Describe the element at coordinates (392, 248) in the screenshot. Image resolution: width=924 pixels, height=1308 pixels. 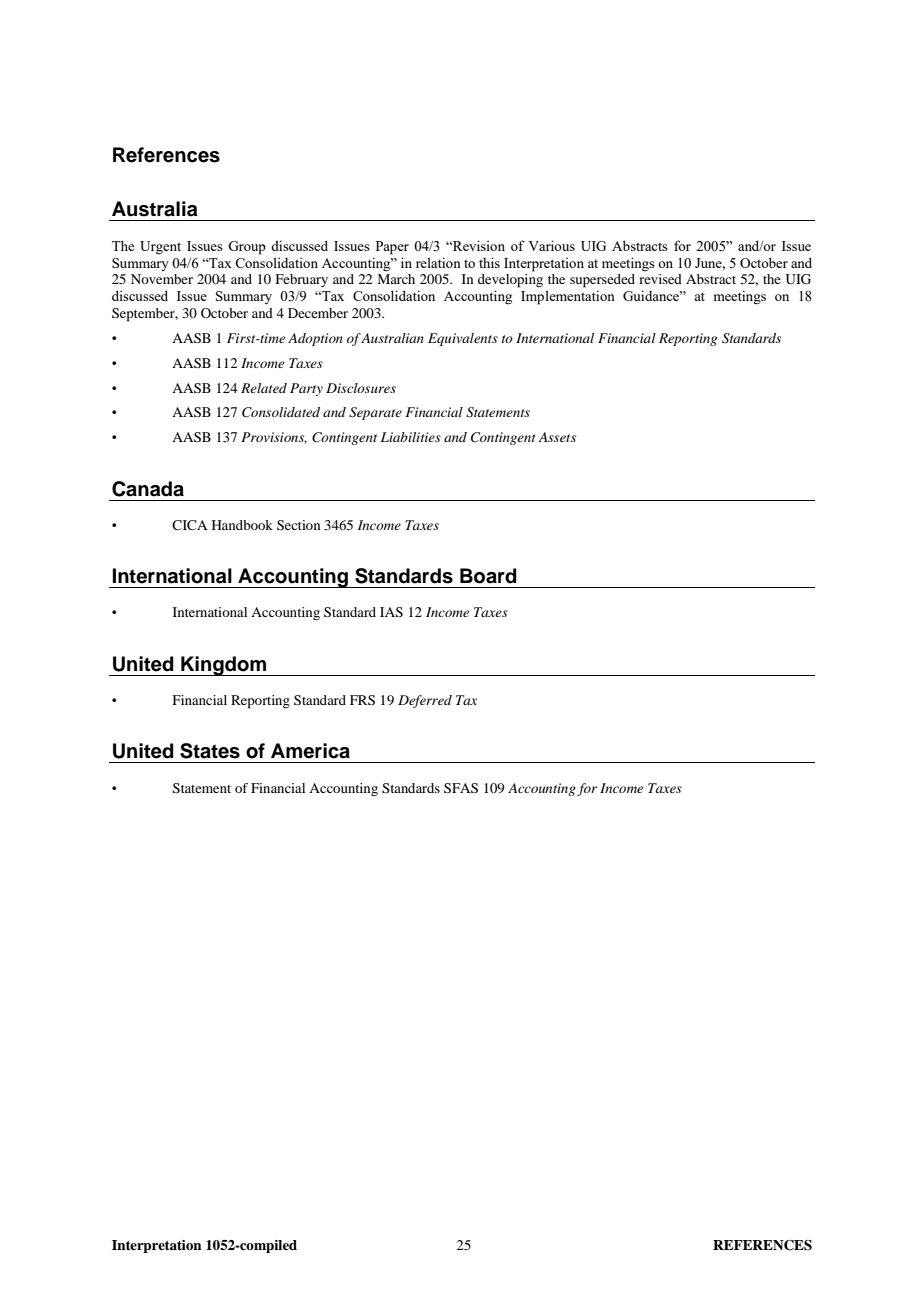
I see `Paper` at that location.
